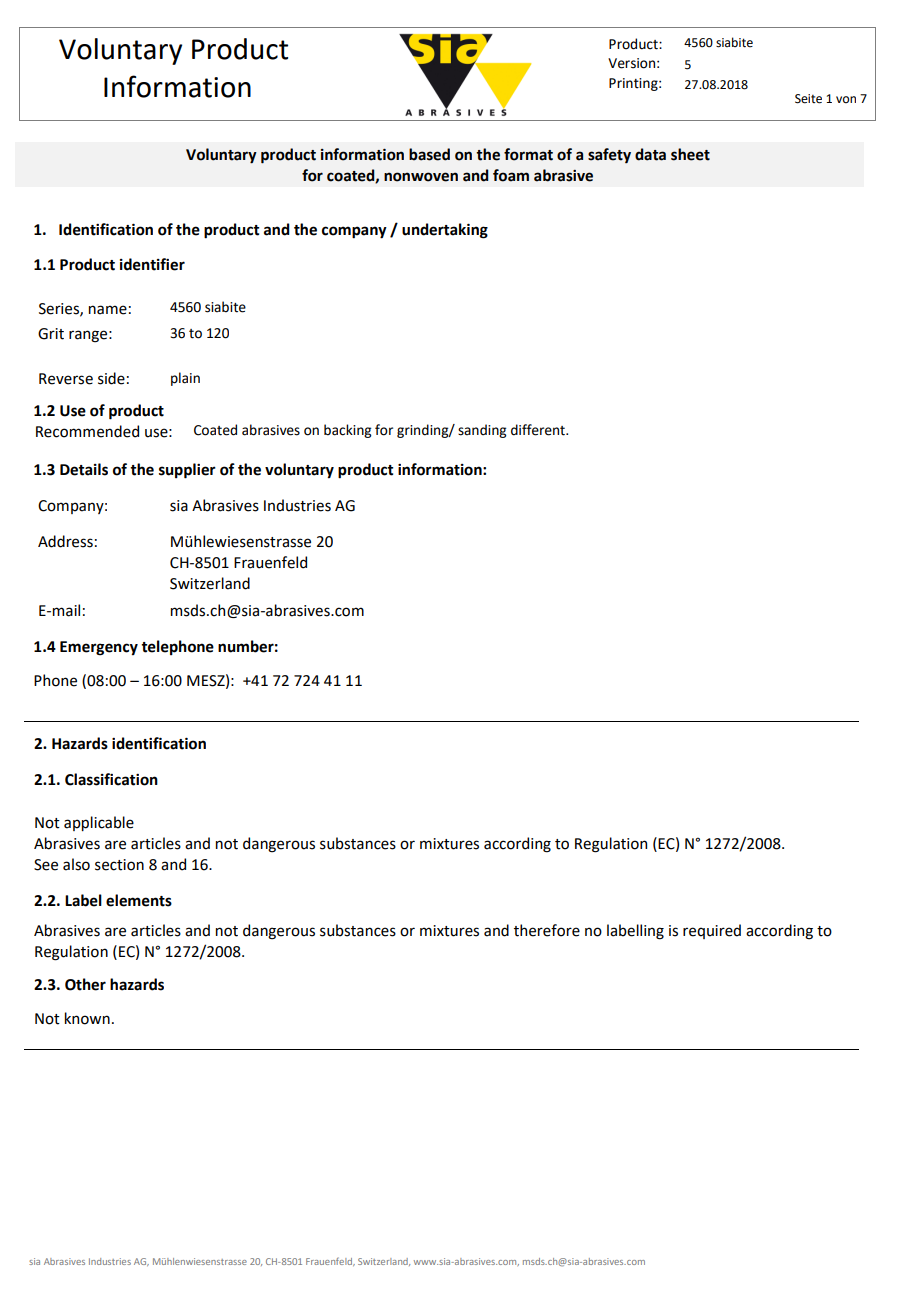 The width and height of the page is (924, 1308). What do you see at coordinates (539, 430) in the page?
I see `different` at bounding box center [539, 430].
